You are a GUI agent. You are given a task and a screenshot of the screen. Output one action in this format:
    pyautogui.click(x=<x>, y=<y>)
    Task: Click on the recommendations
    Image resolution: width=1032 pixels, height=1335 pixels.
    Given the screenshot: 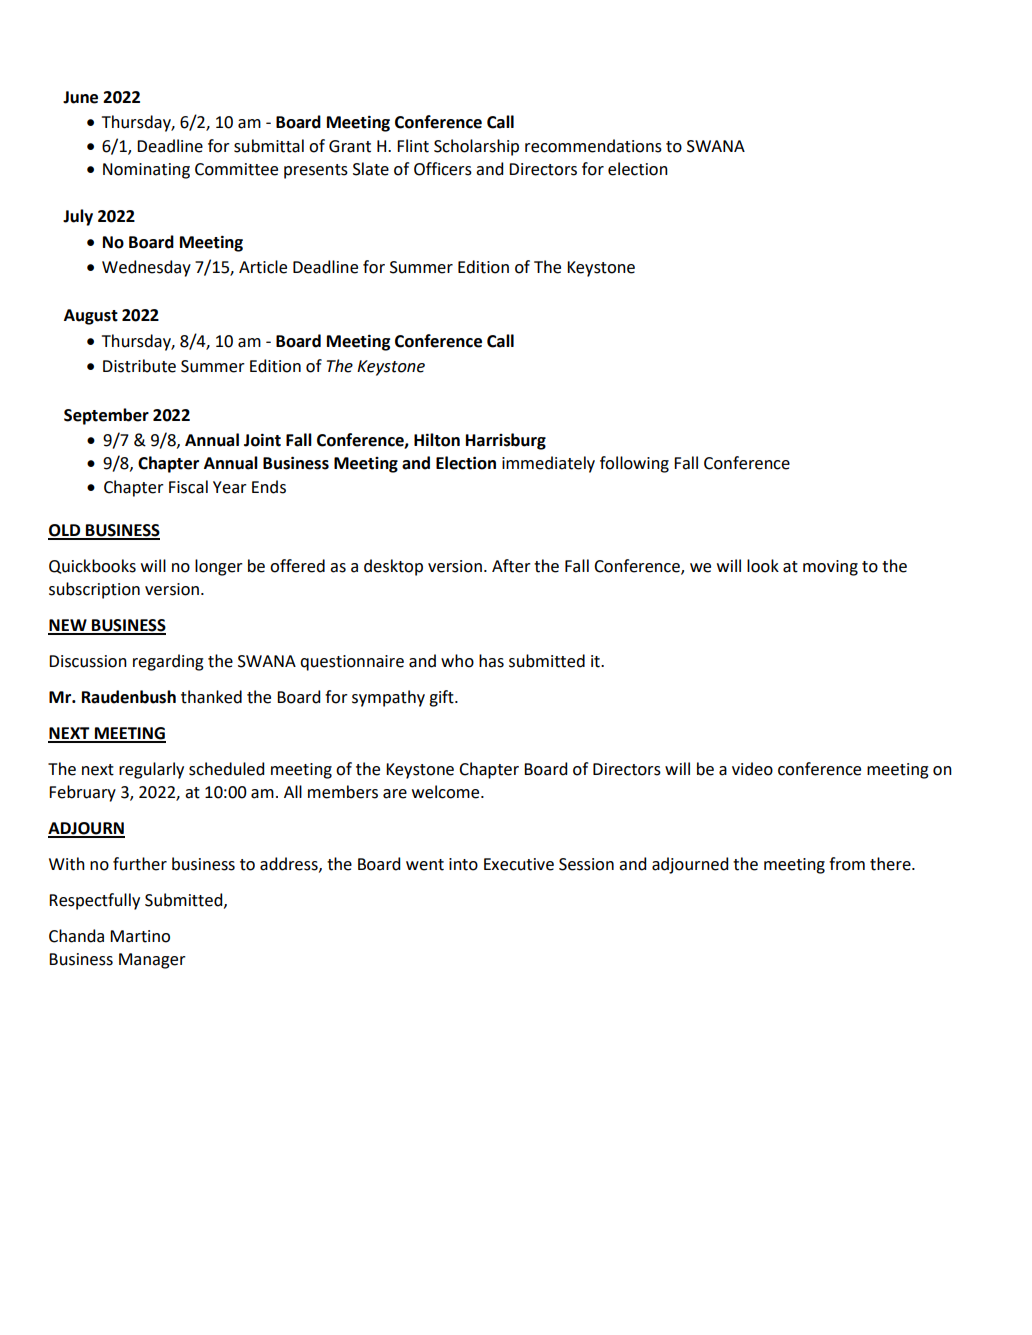 What is the action you would take?
    pyautogui.click(x=593, y=146)
